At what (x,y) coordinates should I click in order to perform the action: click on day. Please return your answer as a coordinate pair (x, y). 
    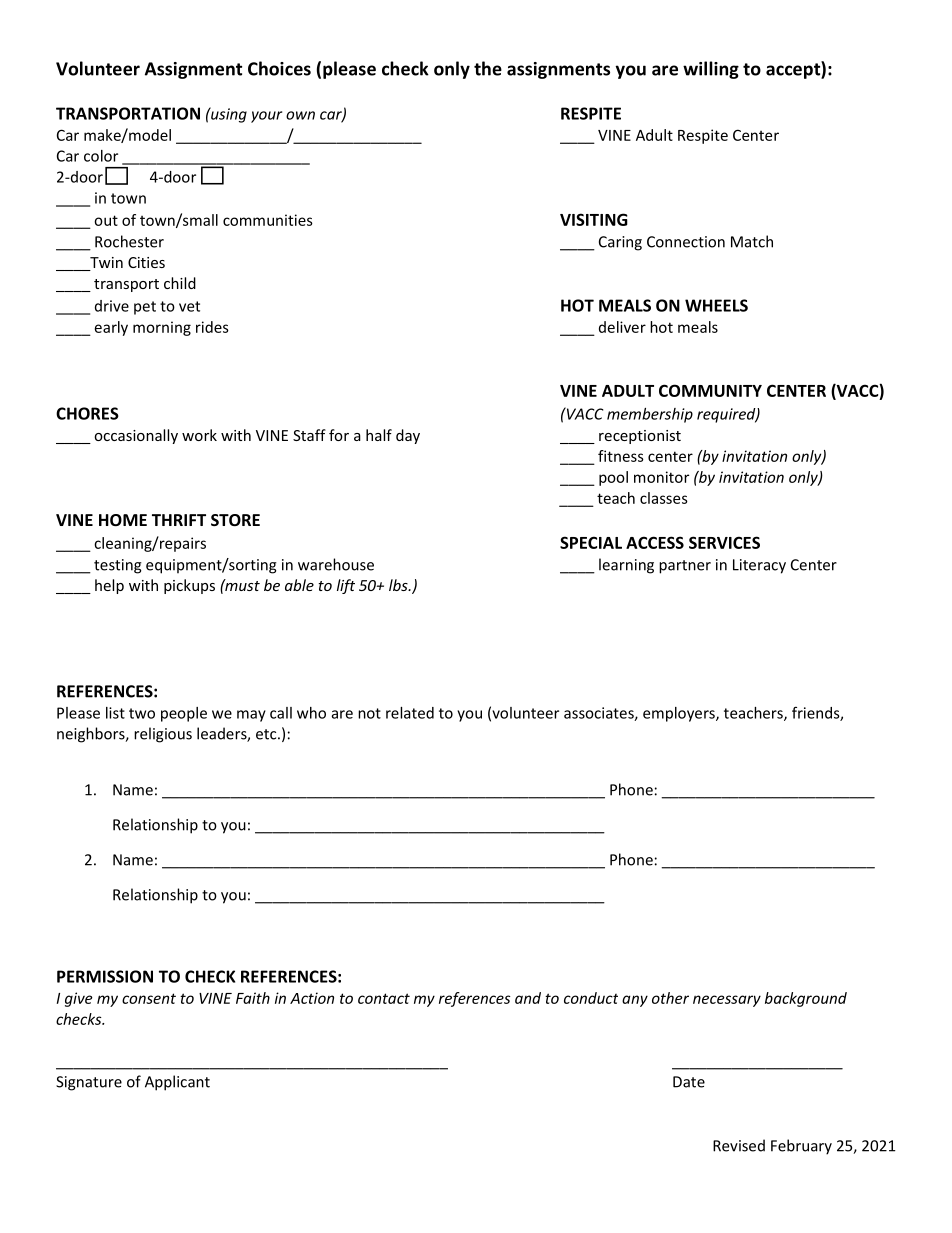
    Looking at the image, I should click on (408, 436).
